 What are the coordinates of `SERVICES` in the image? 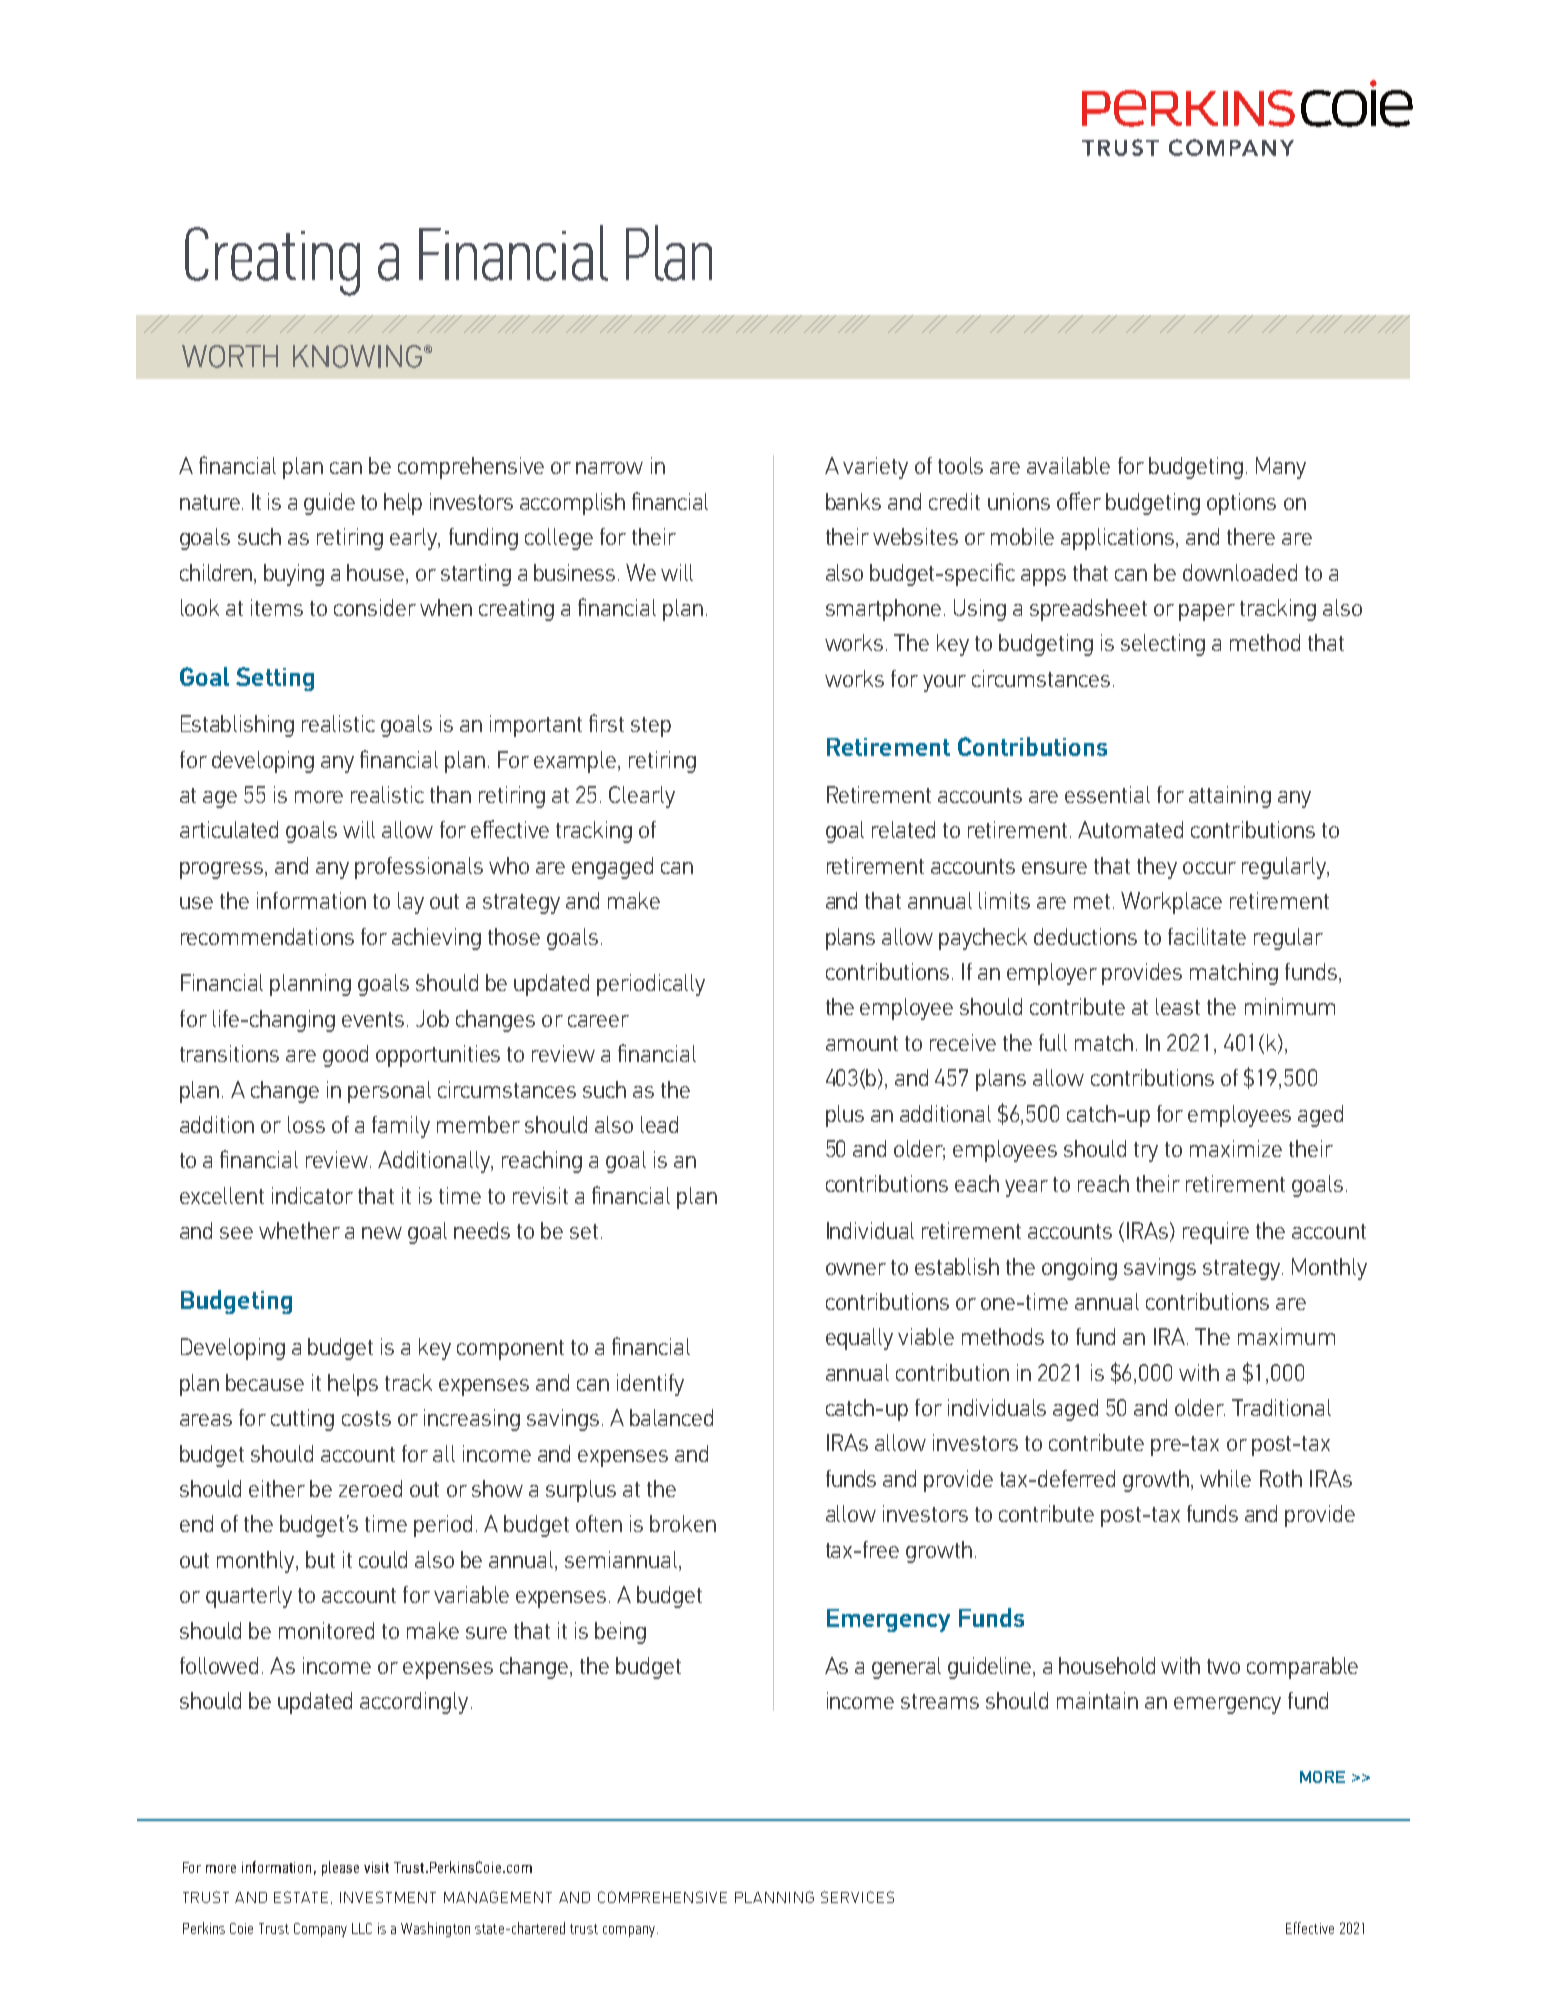 It's located at (857, 1897).
